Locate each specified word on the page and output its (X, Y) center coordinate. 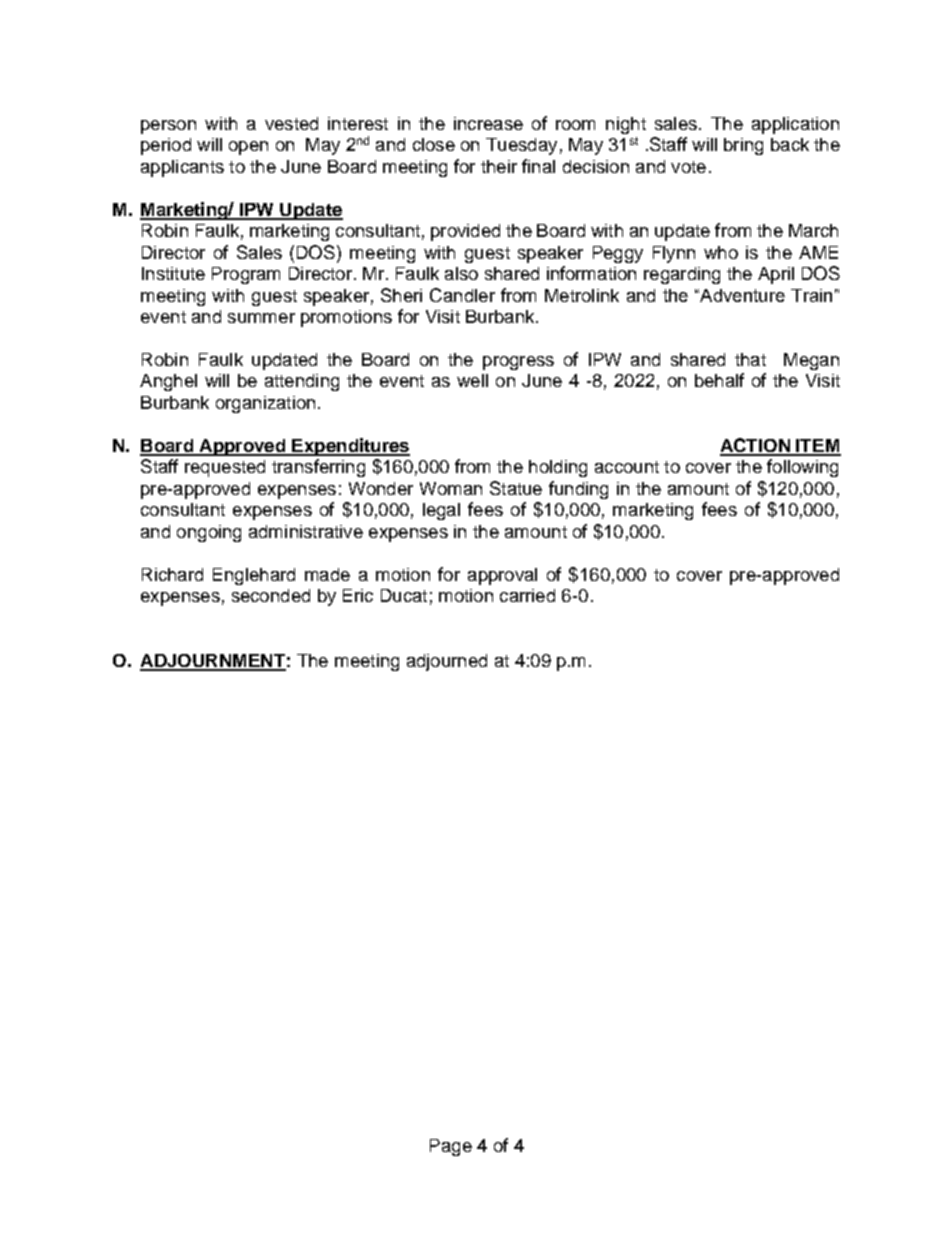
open (248, 148)
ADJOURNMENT (213, 662)
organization (265, 404)
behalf (719, 380)
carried (527, 595)
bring (743, 146)
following (802, 468)
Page (451, 1147)
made (327, 574)
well (472, 380)
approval (502, 576)
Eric (358, 595)
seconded (271, 595)
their (499, 166)
